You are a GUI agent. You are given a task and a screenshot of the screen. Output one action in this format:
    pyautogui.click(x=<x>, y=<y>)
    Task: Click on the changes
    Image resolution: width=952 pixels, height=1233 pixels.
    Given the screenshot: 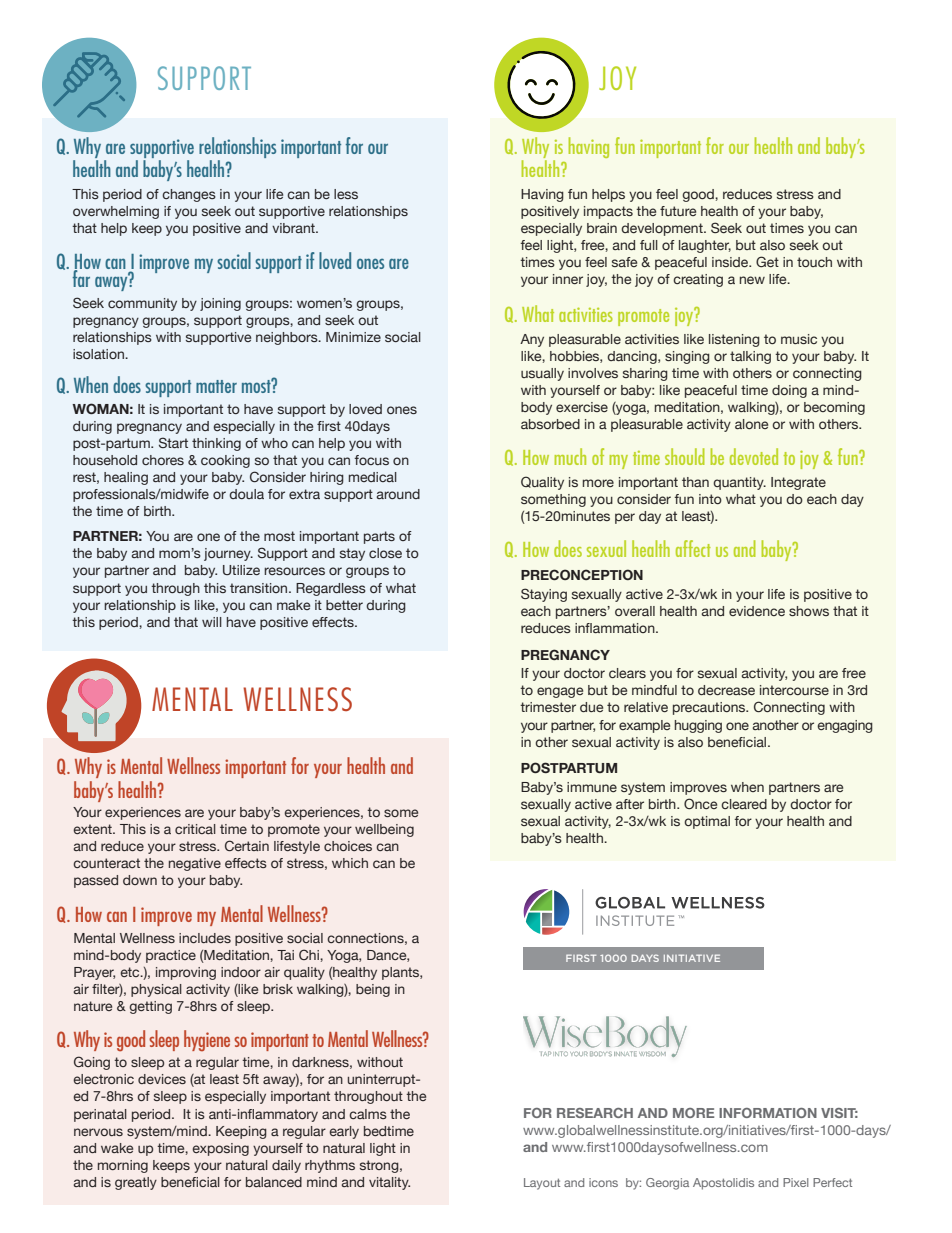 What is the action you would take?
    pyautogui.click(x=189, y=195)
